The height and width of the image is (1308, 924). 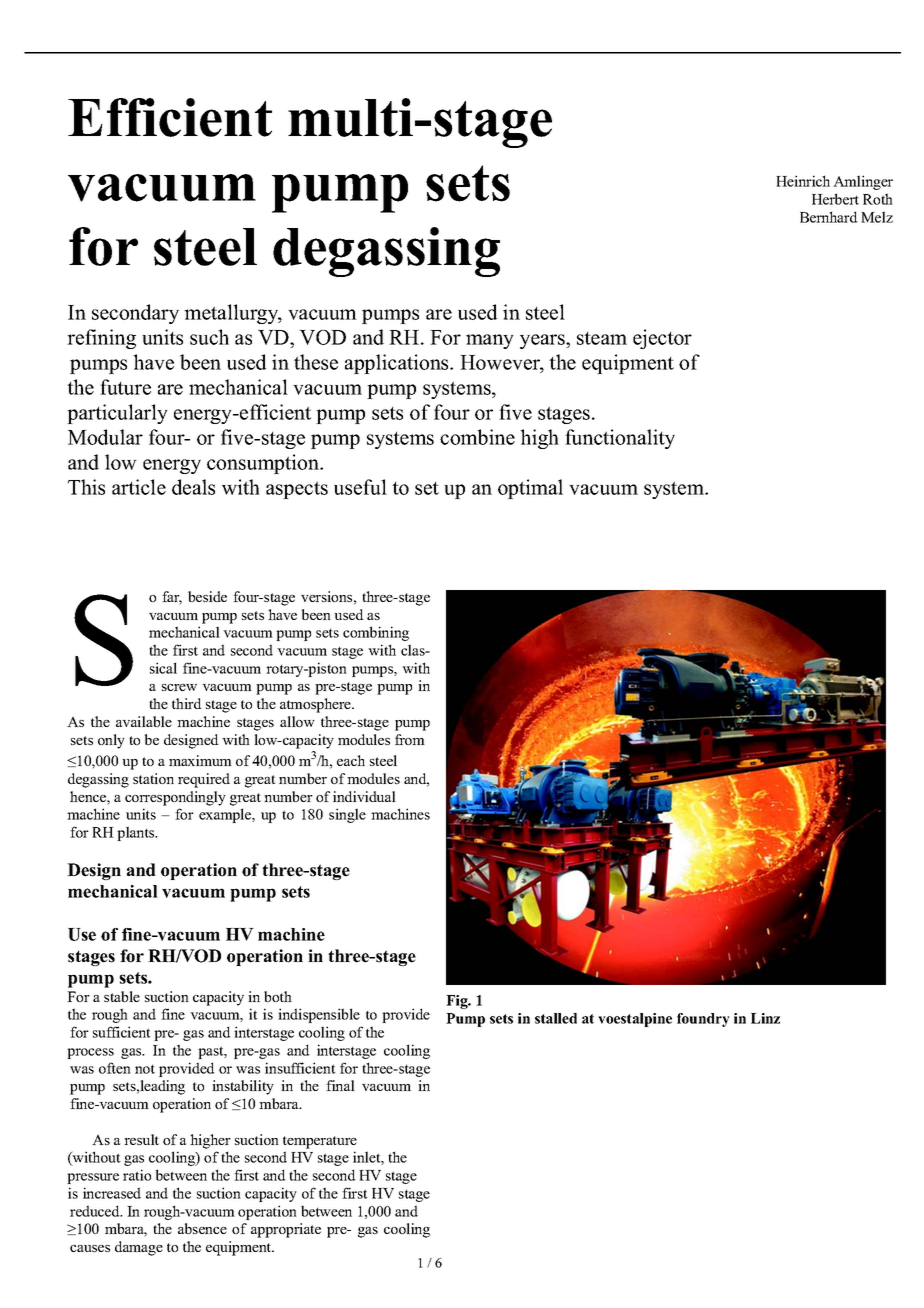 What do you see at coordinates (490, 341) in the image?
I see `many` at bounding box center [490, 341].
